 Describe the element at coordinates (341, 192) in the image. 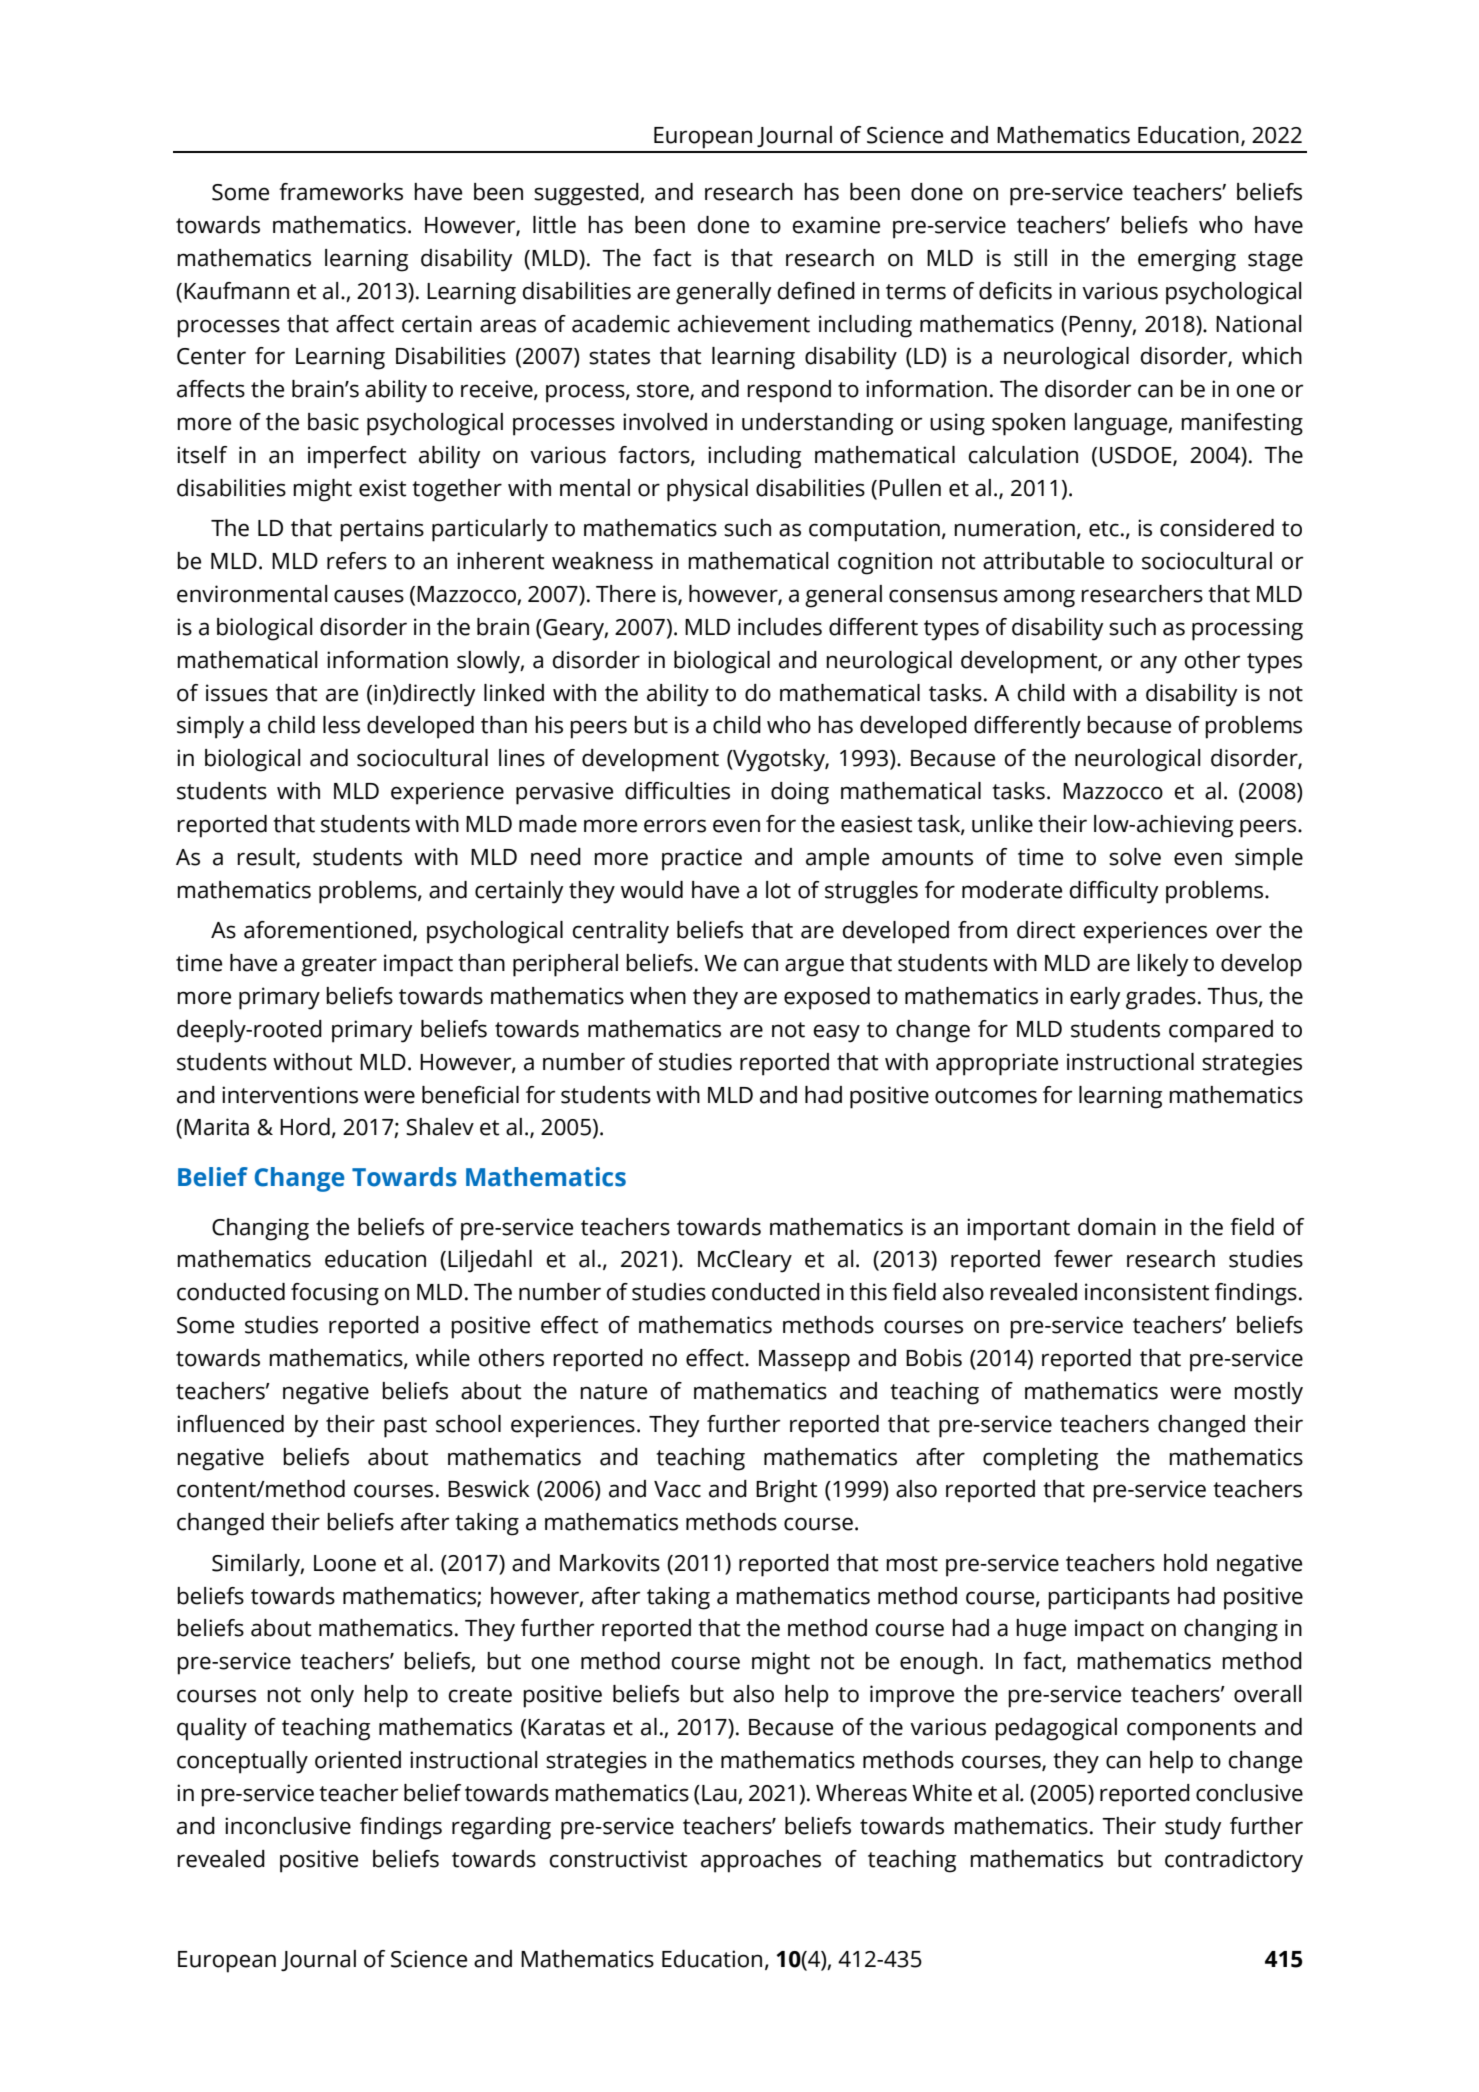

I see `frameworks` at that location.
